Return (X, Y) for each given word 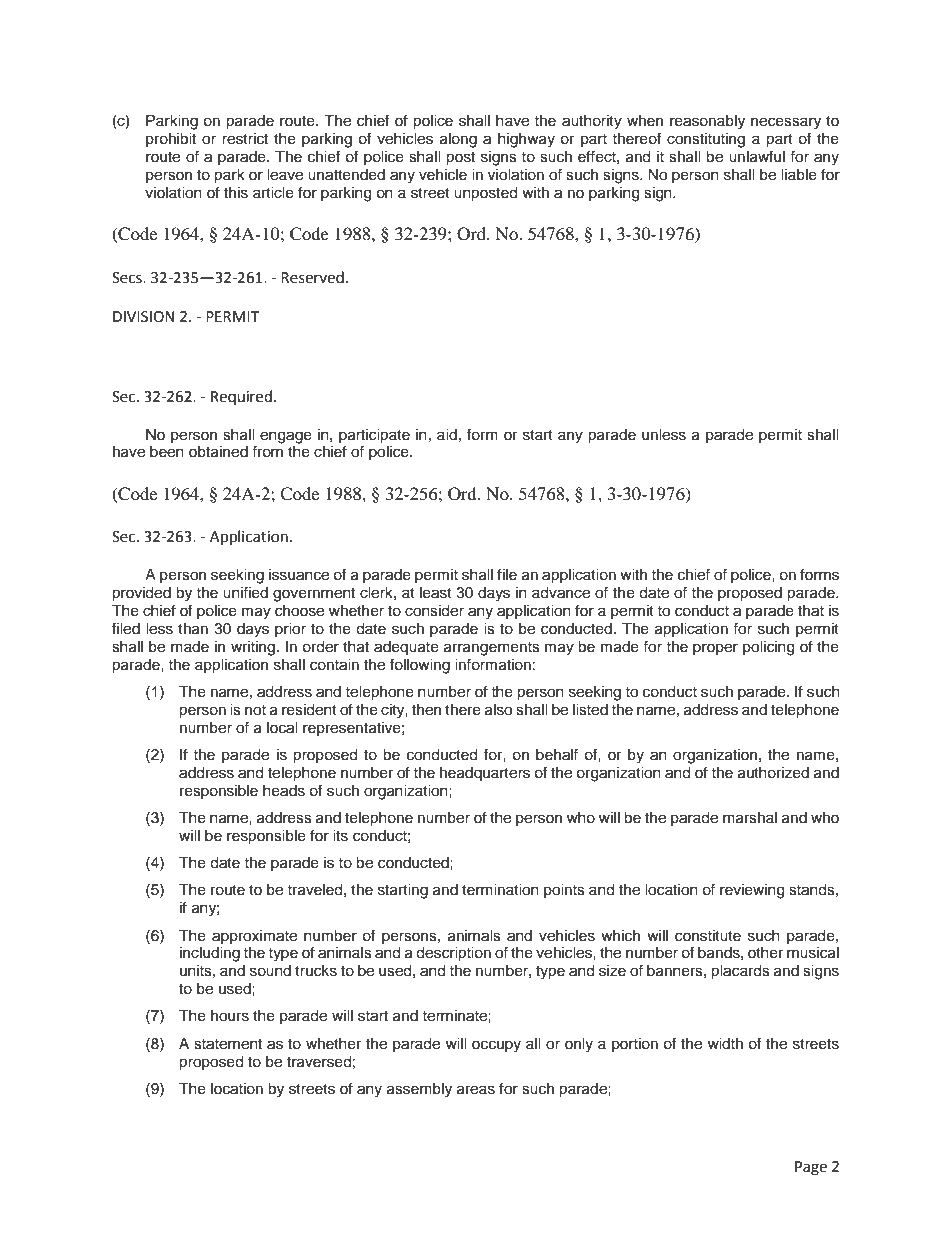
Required (241, 397)
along (458, 140)
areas (476, 1090)
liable (799, 175)
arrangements (492, 649)
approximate (254, 937)
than (193, 629)
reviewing (752, 891)
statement (228, 1044)
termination (500, 890)
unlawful (757, 156)
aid (447, 434)
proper (715, 649)
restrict (245, 139)
